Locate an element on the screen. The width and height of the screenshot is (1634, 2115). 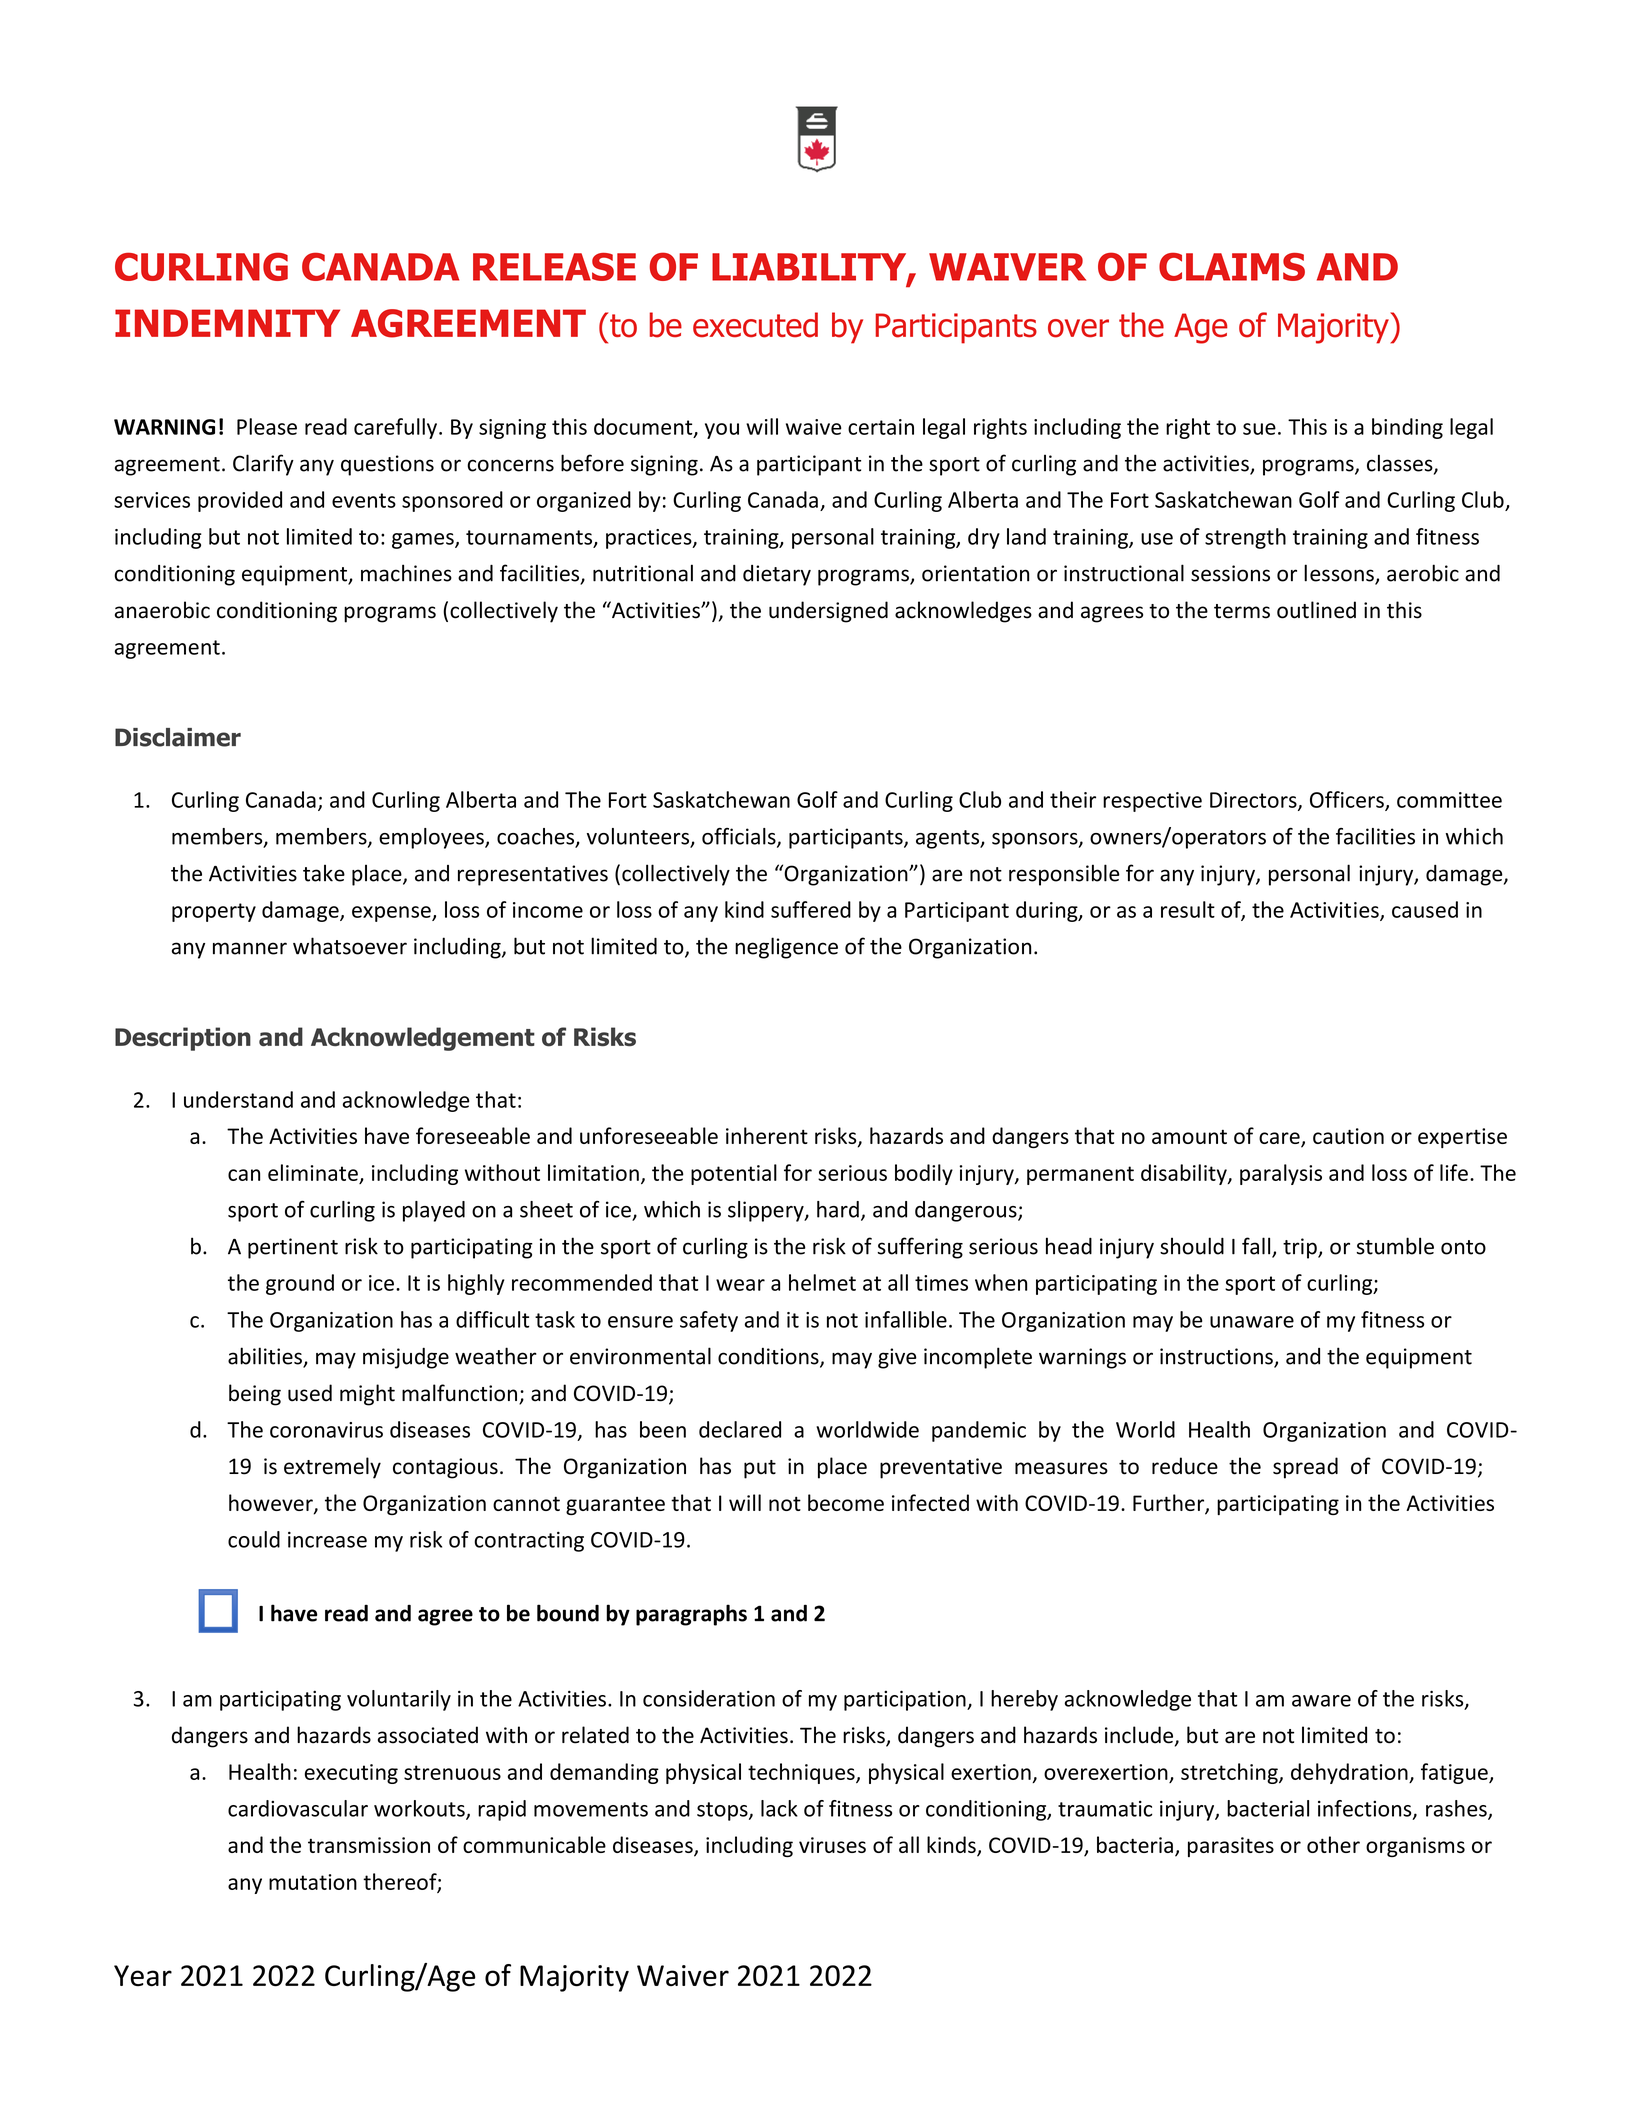
inherent is located at coordinates (767, 1135).
